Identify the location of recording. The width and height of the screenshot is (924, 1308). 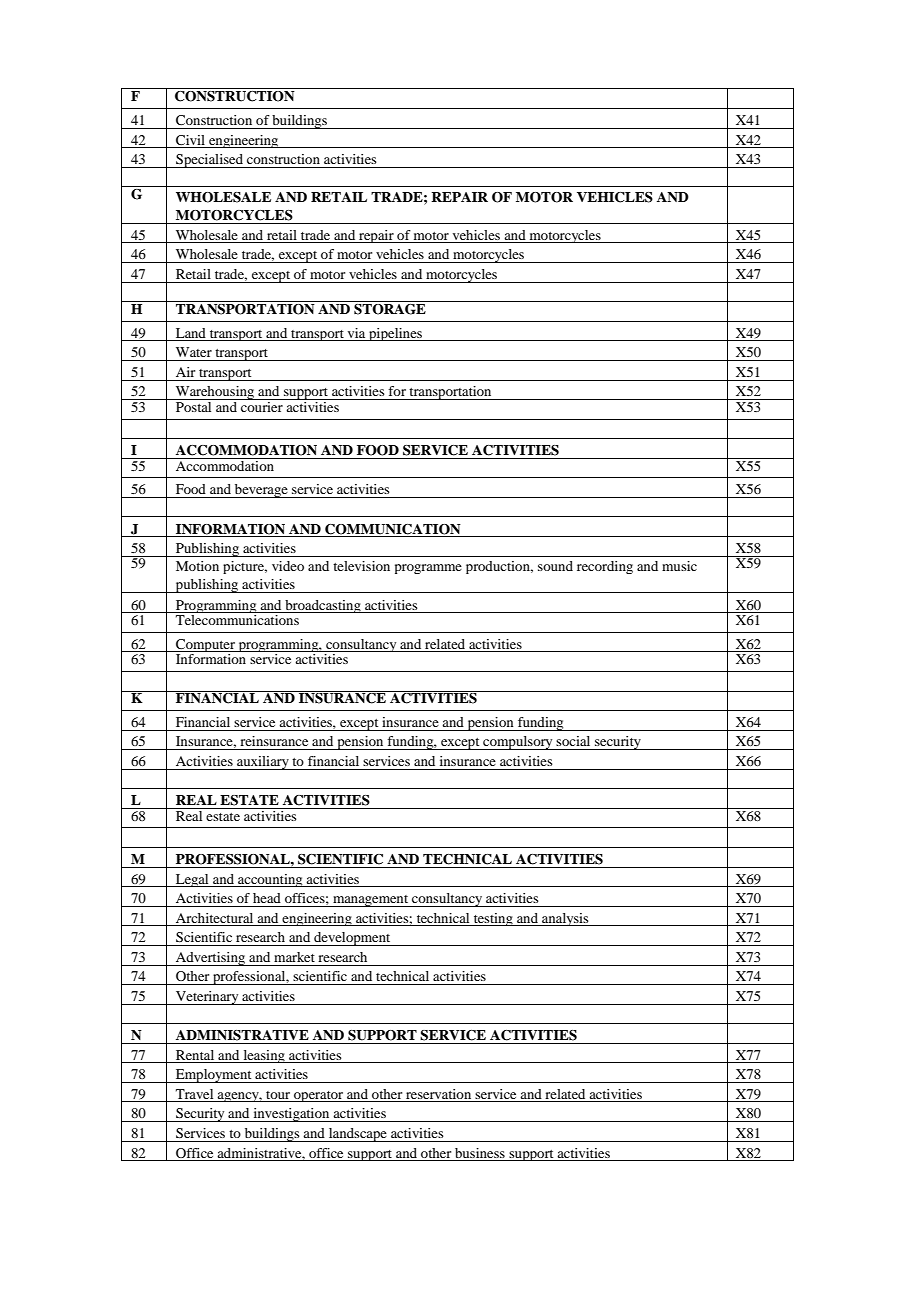
(605, 567).
